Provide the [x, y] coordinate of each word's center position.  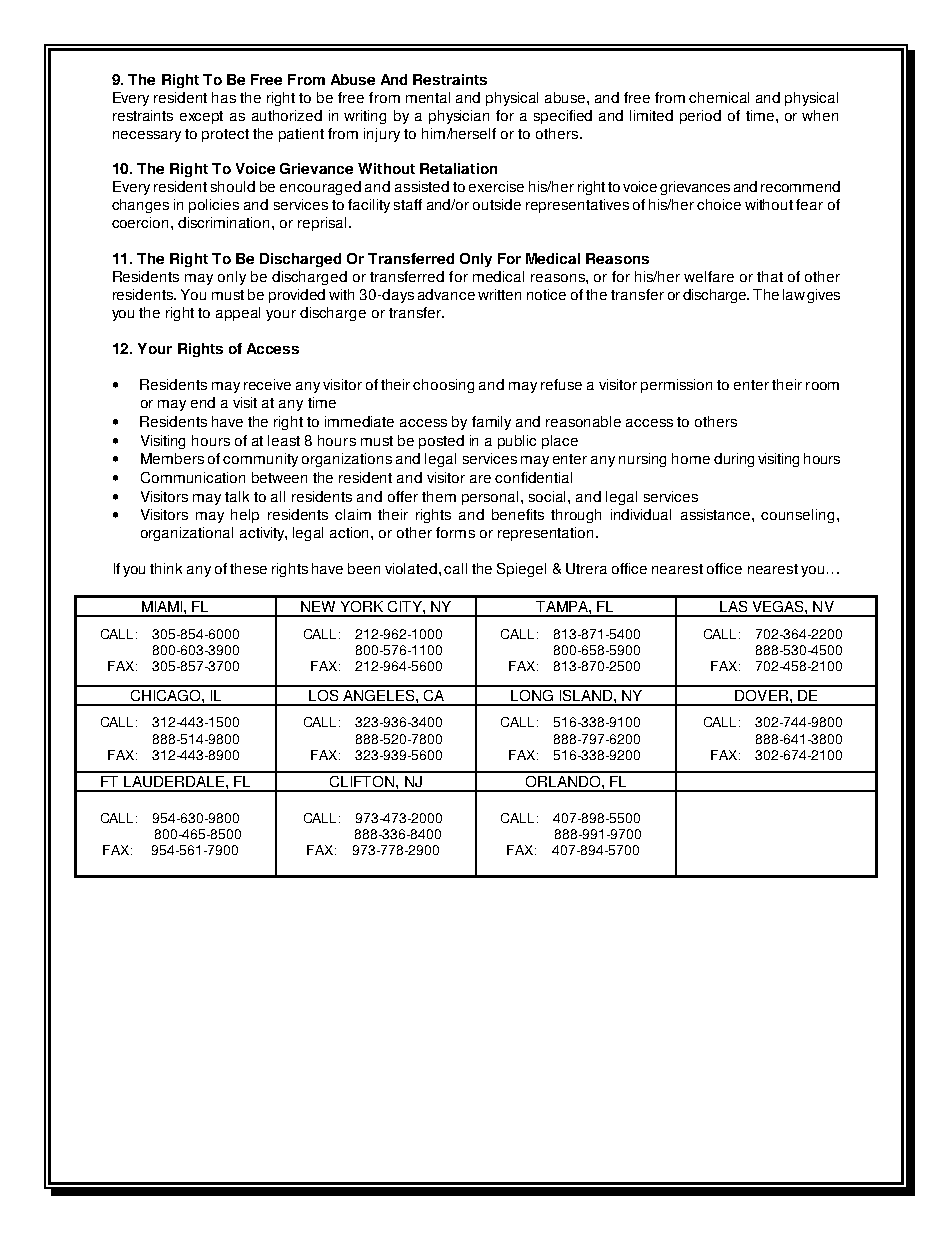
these [248, 568]
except [201, 117]
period [700, 117]
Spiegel [521, 570]
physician [459, 117]
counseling [797, 516]
